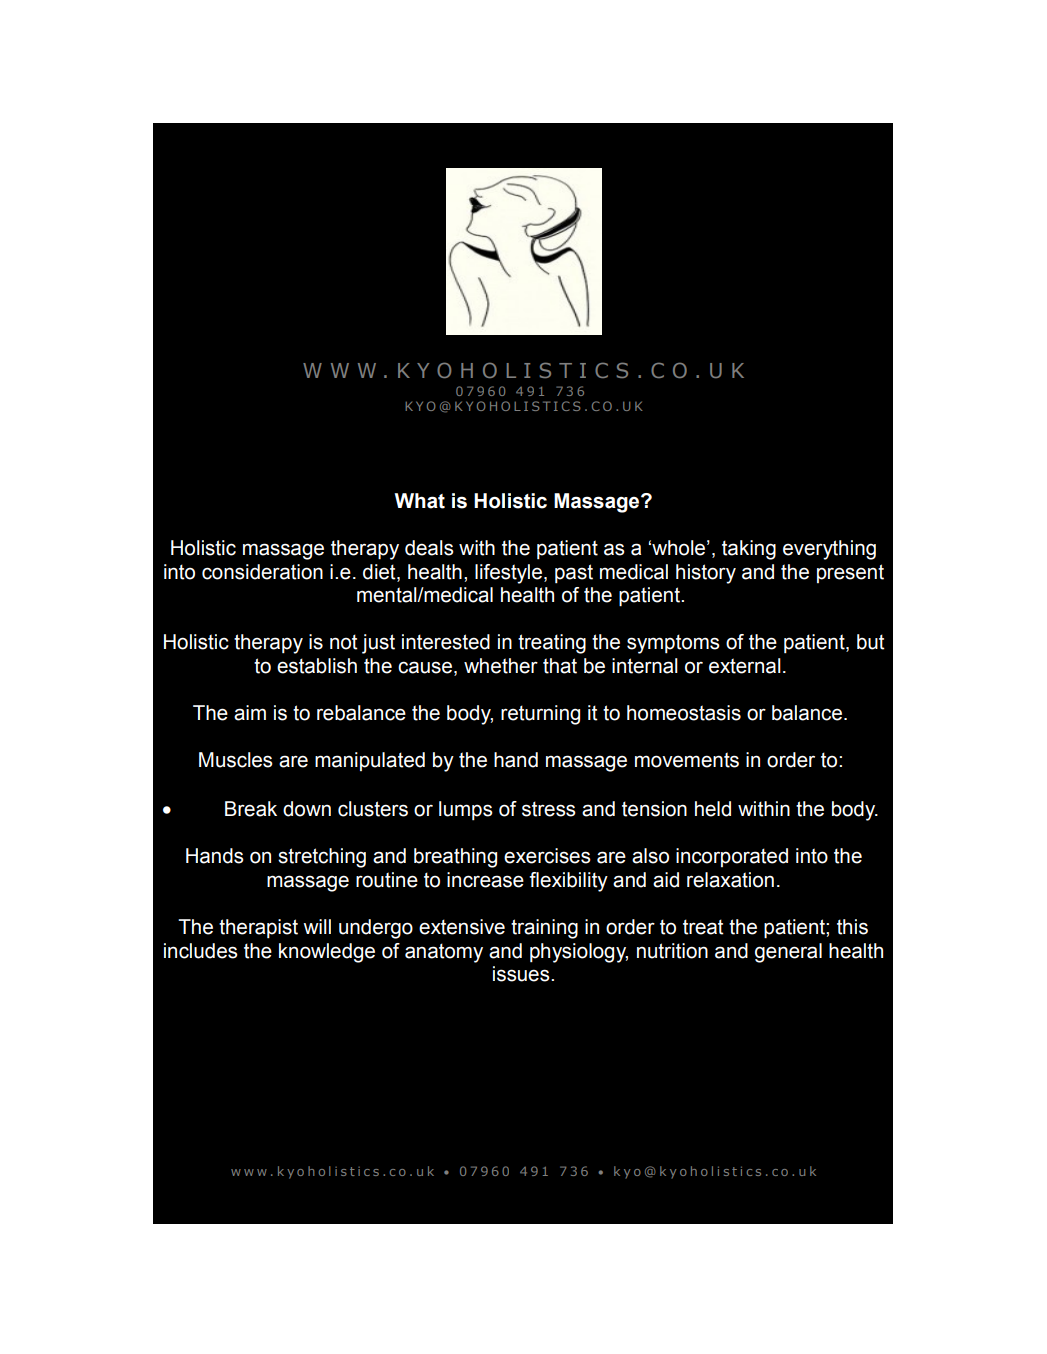  I want to click on exercises, so click(547, 856).
